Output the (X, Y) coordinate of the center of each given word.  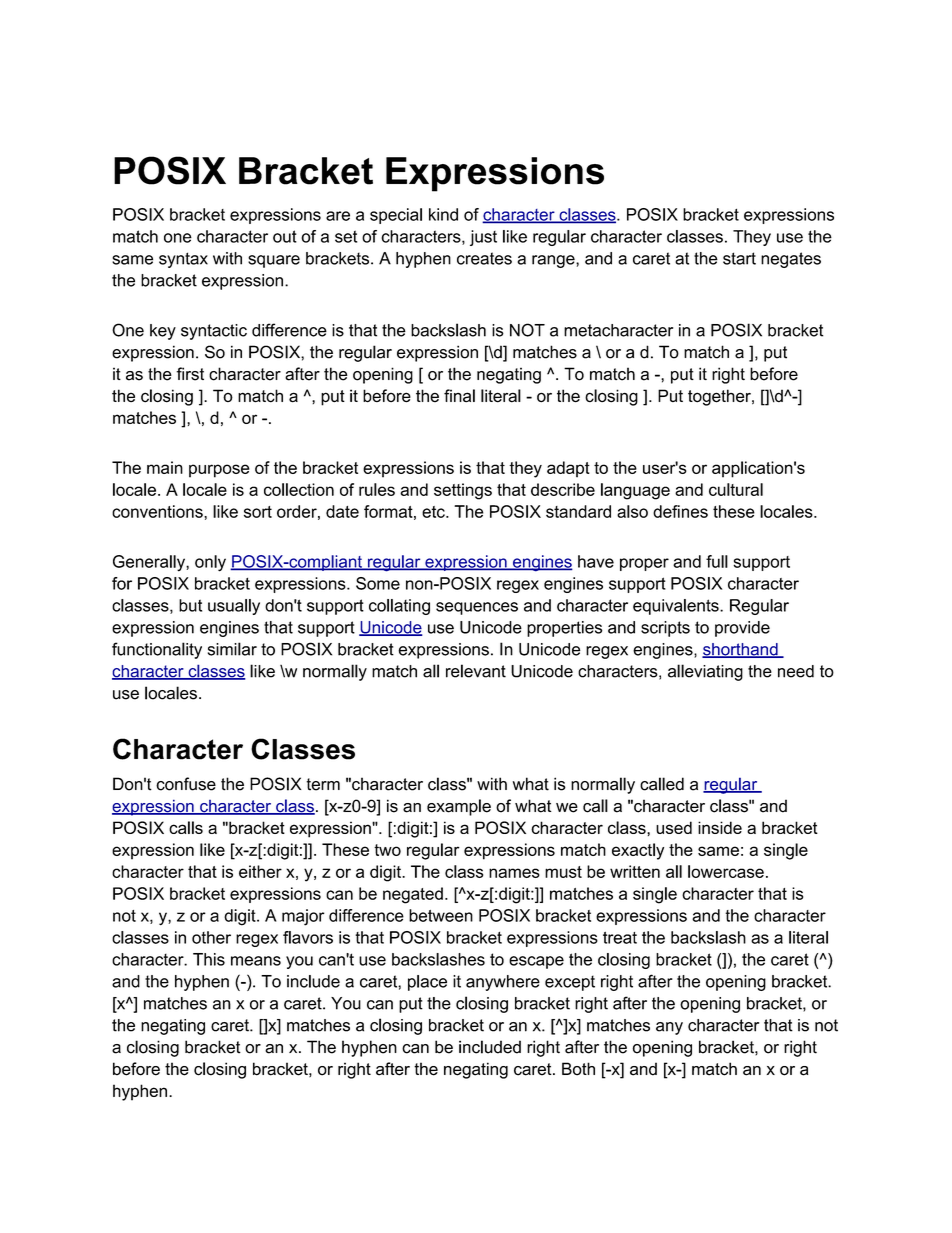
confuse (186, 784)
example (459, 807)
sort (258, 512)
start (739, 258)
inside (720, 827)
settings (463, 491)
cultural (736, 489)
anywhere (503, 983)
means (256, 961)
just (483, 238)
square (274, 261)
